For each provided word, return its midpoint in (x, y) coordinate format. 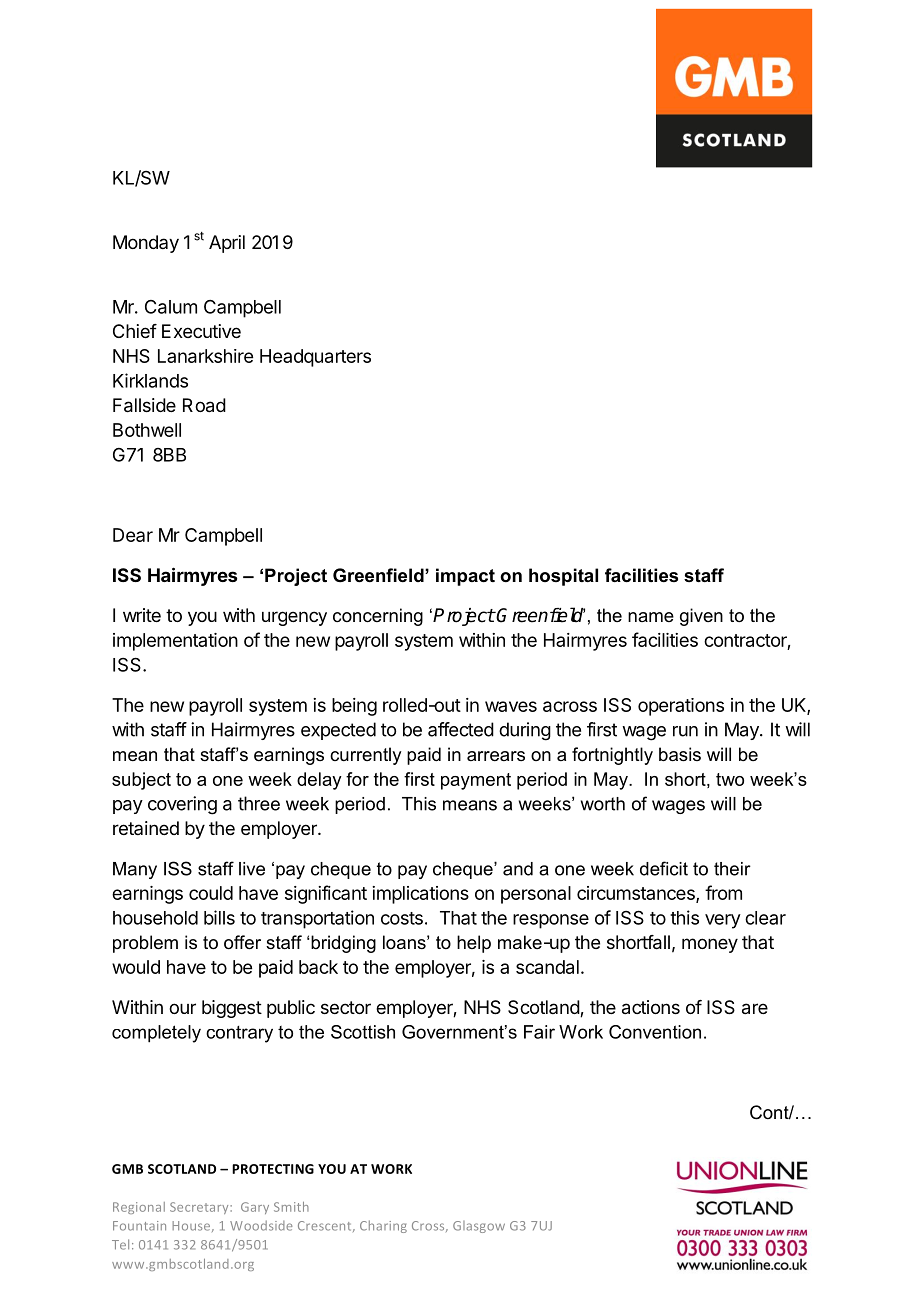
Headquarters (315, 358)
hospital (563, 577)
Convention (655, 1032)
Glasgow (479, 1227)
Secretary (200, 1208)
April (227, 244)
